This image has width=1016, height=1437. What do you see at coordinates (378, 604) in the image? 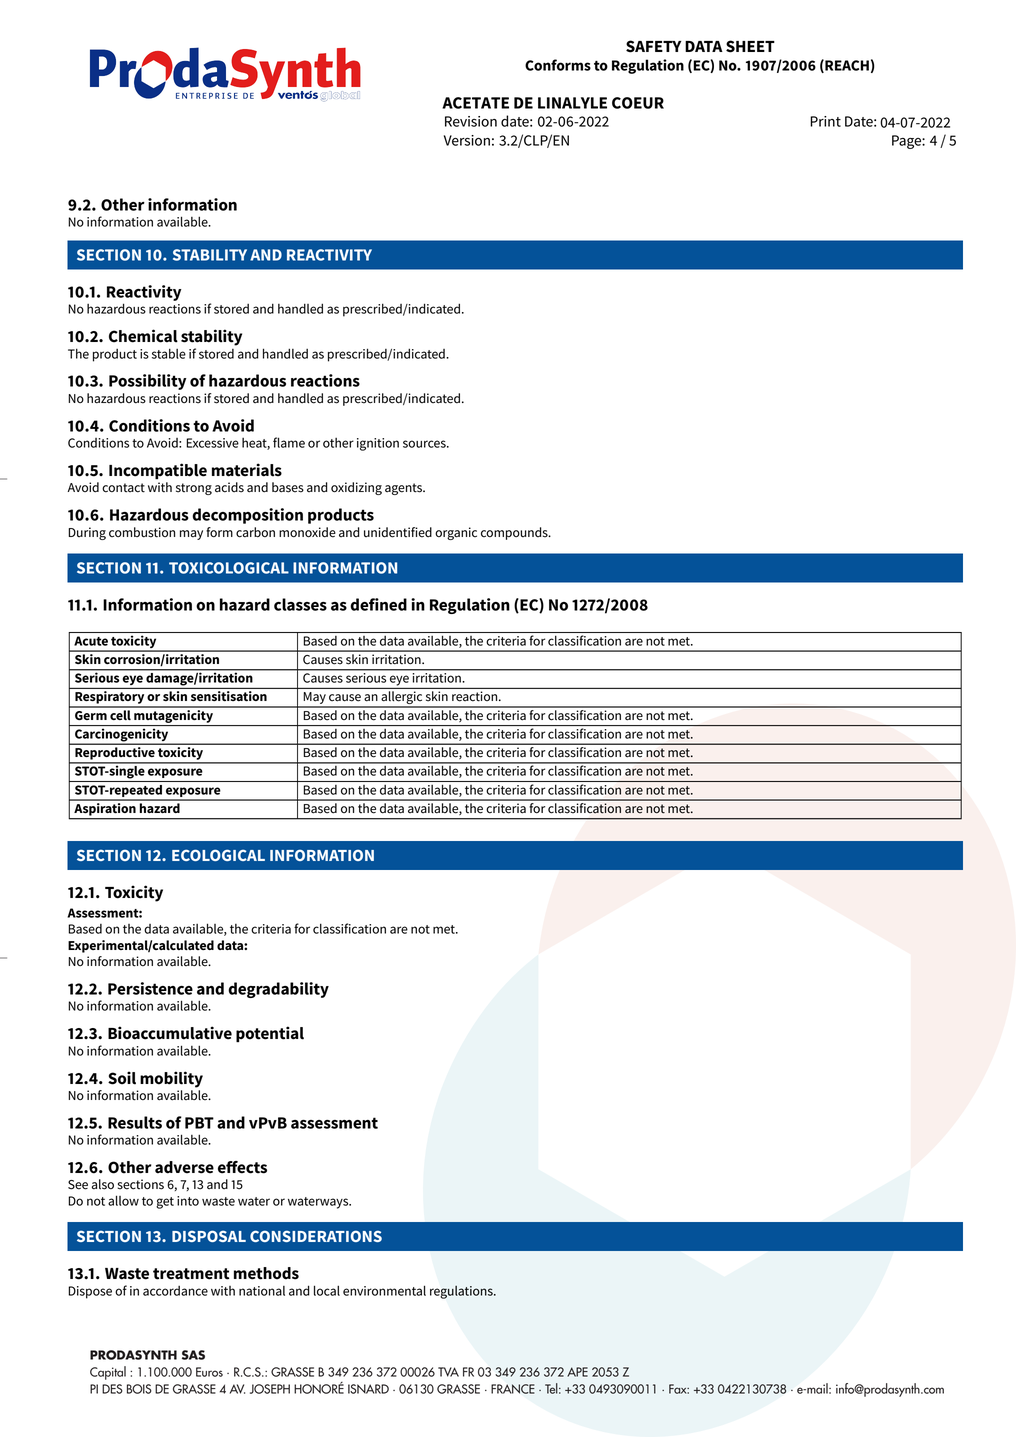
I see `defined` at bounding box center [378, 604].
